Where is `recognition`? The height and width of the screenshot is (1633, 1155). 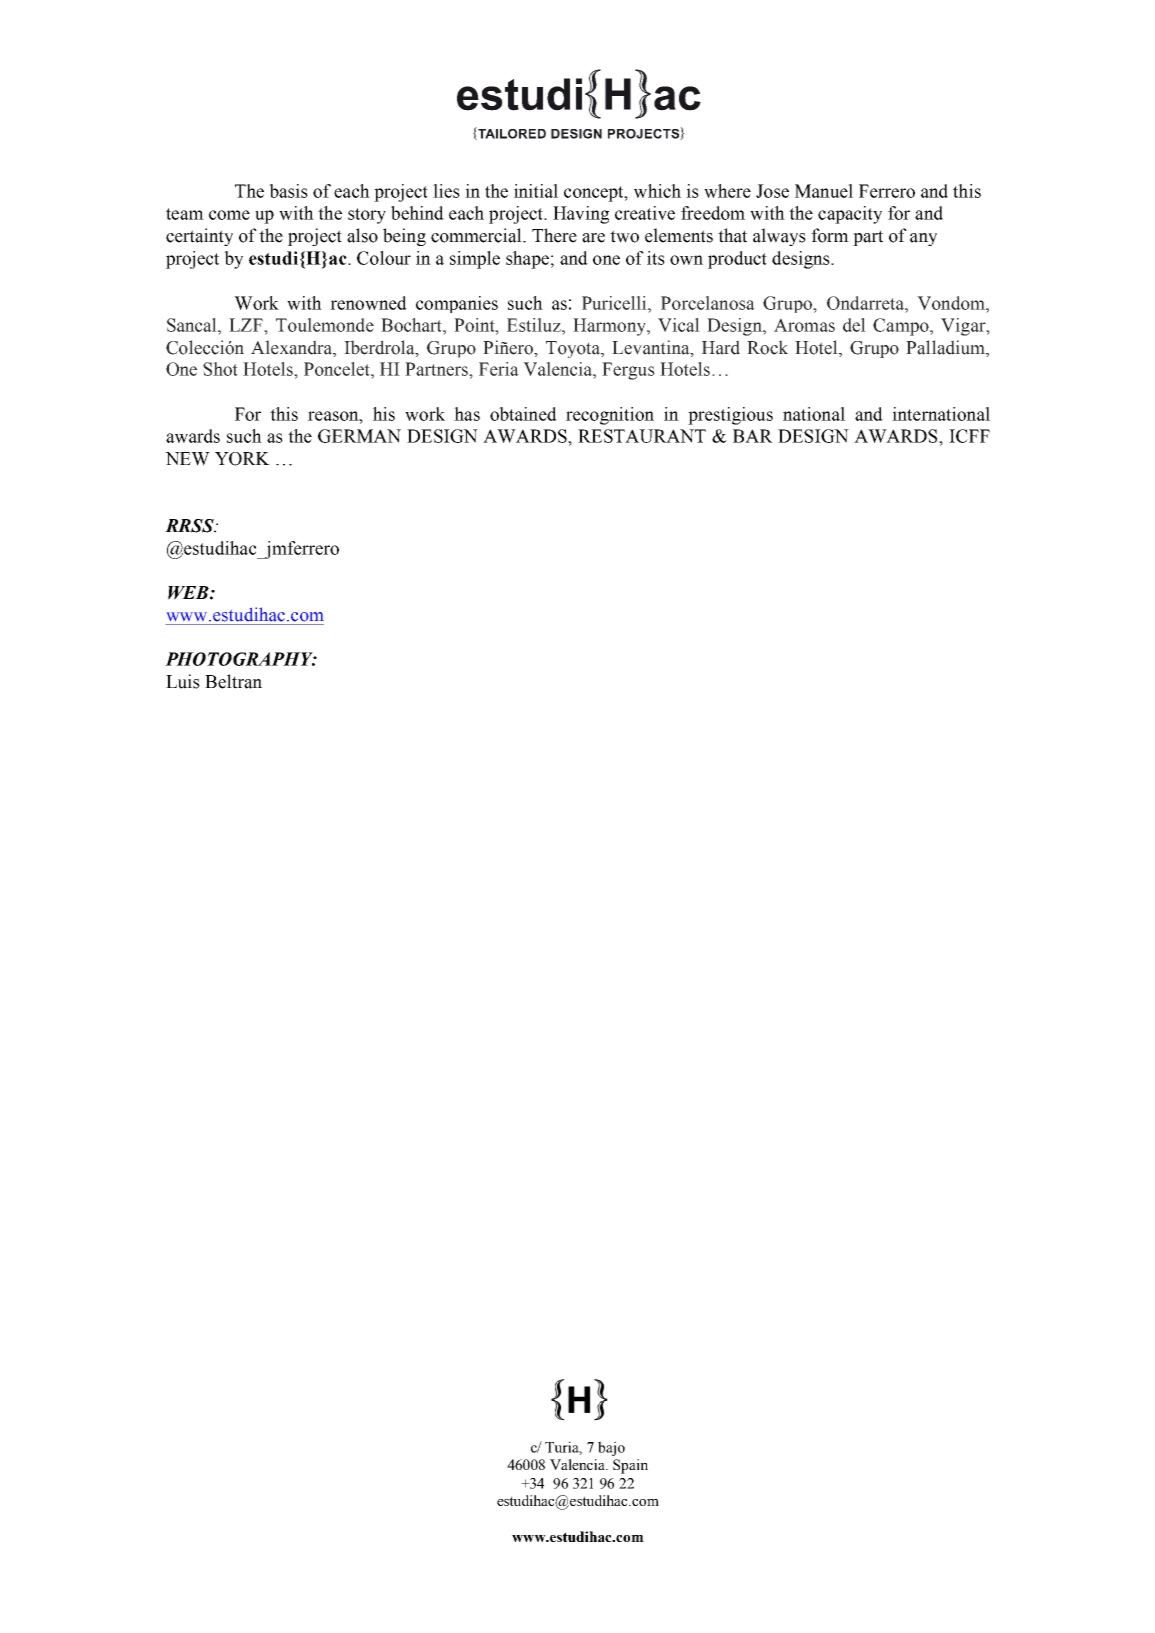 recognition is located at coordinates (610, 416).
